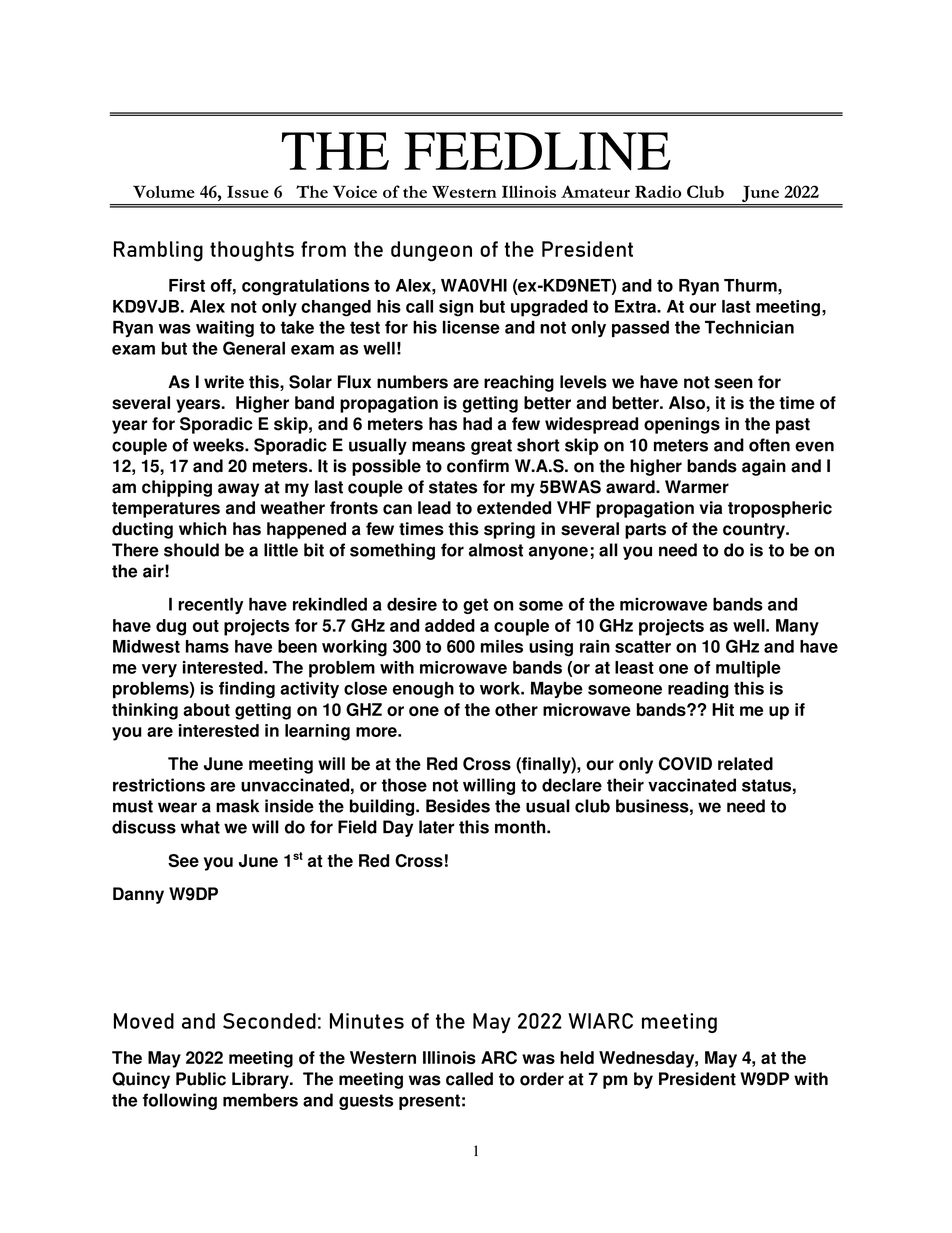  What do you see at coordinates (577, 1057) in the document?
I see `held` at bounding box center [577, 1057].
